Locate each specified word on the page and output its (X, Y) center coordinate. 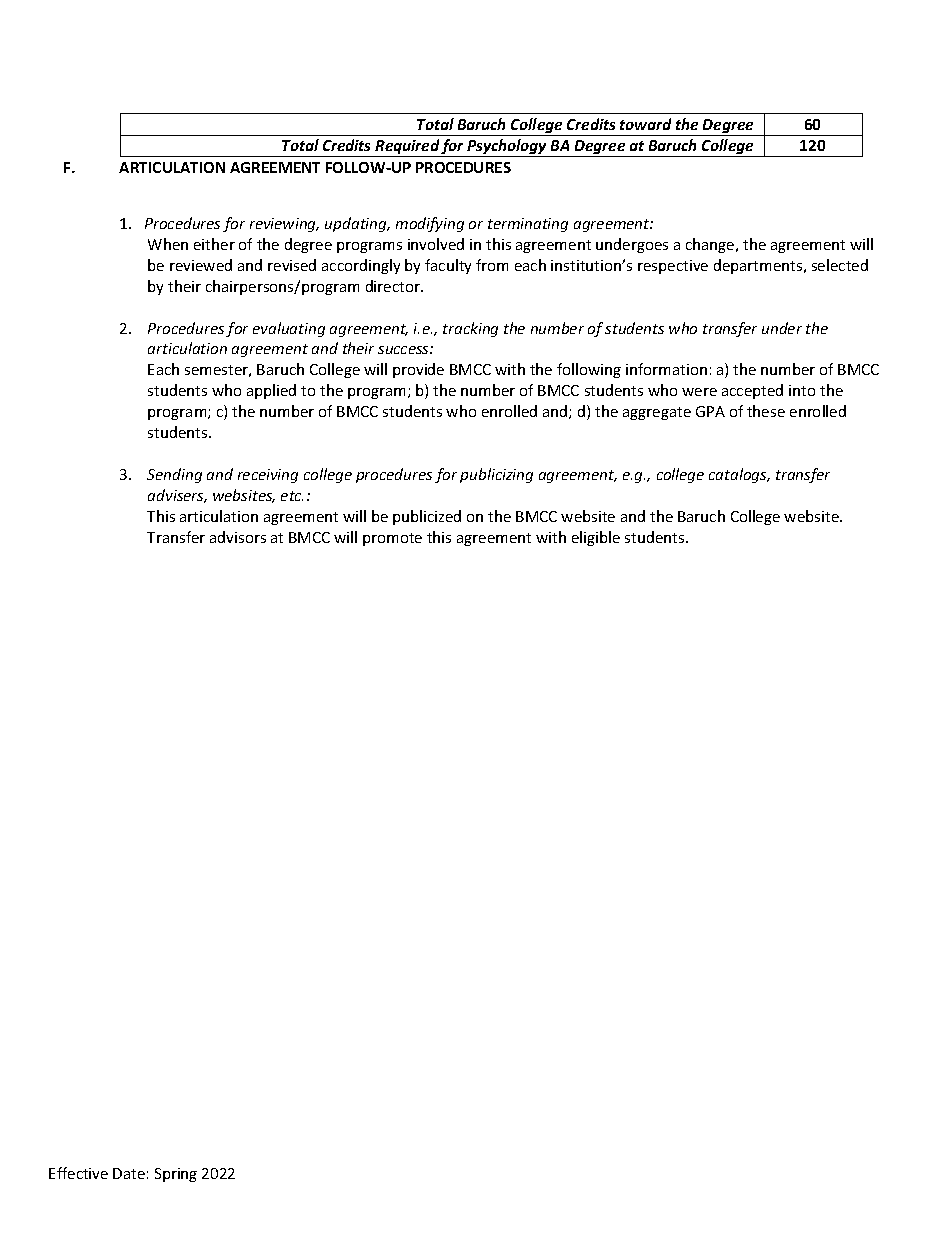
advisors (238, 537)
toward (645, 124)
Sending (174, 475)
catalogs (739, 475)
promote (392, 539)
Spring (176, 1175)
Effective (78, 1173)
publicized (427, 517)
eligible (596, 538)
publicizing (496, 475)
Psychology (507, 148)
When (168, 244)
